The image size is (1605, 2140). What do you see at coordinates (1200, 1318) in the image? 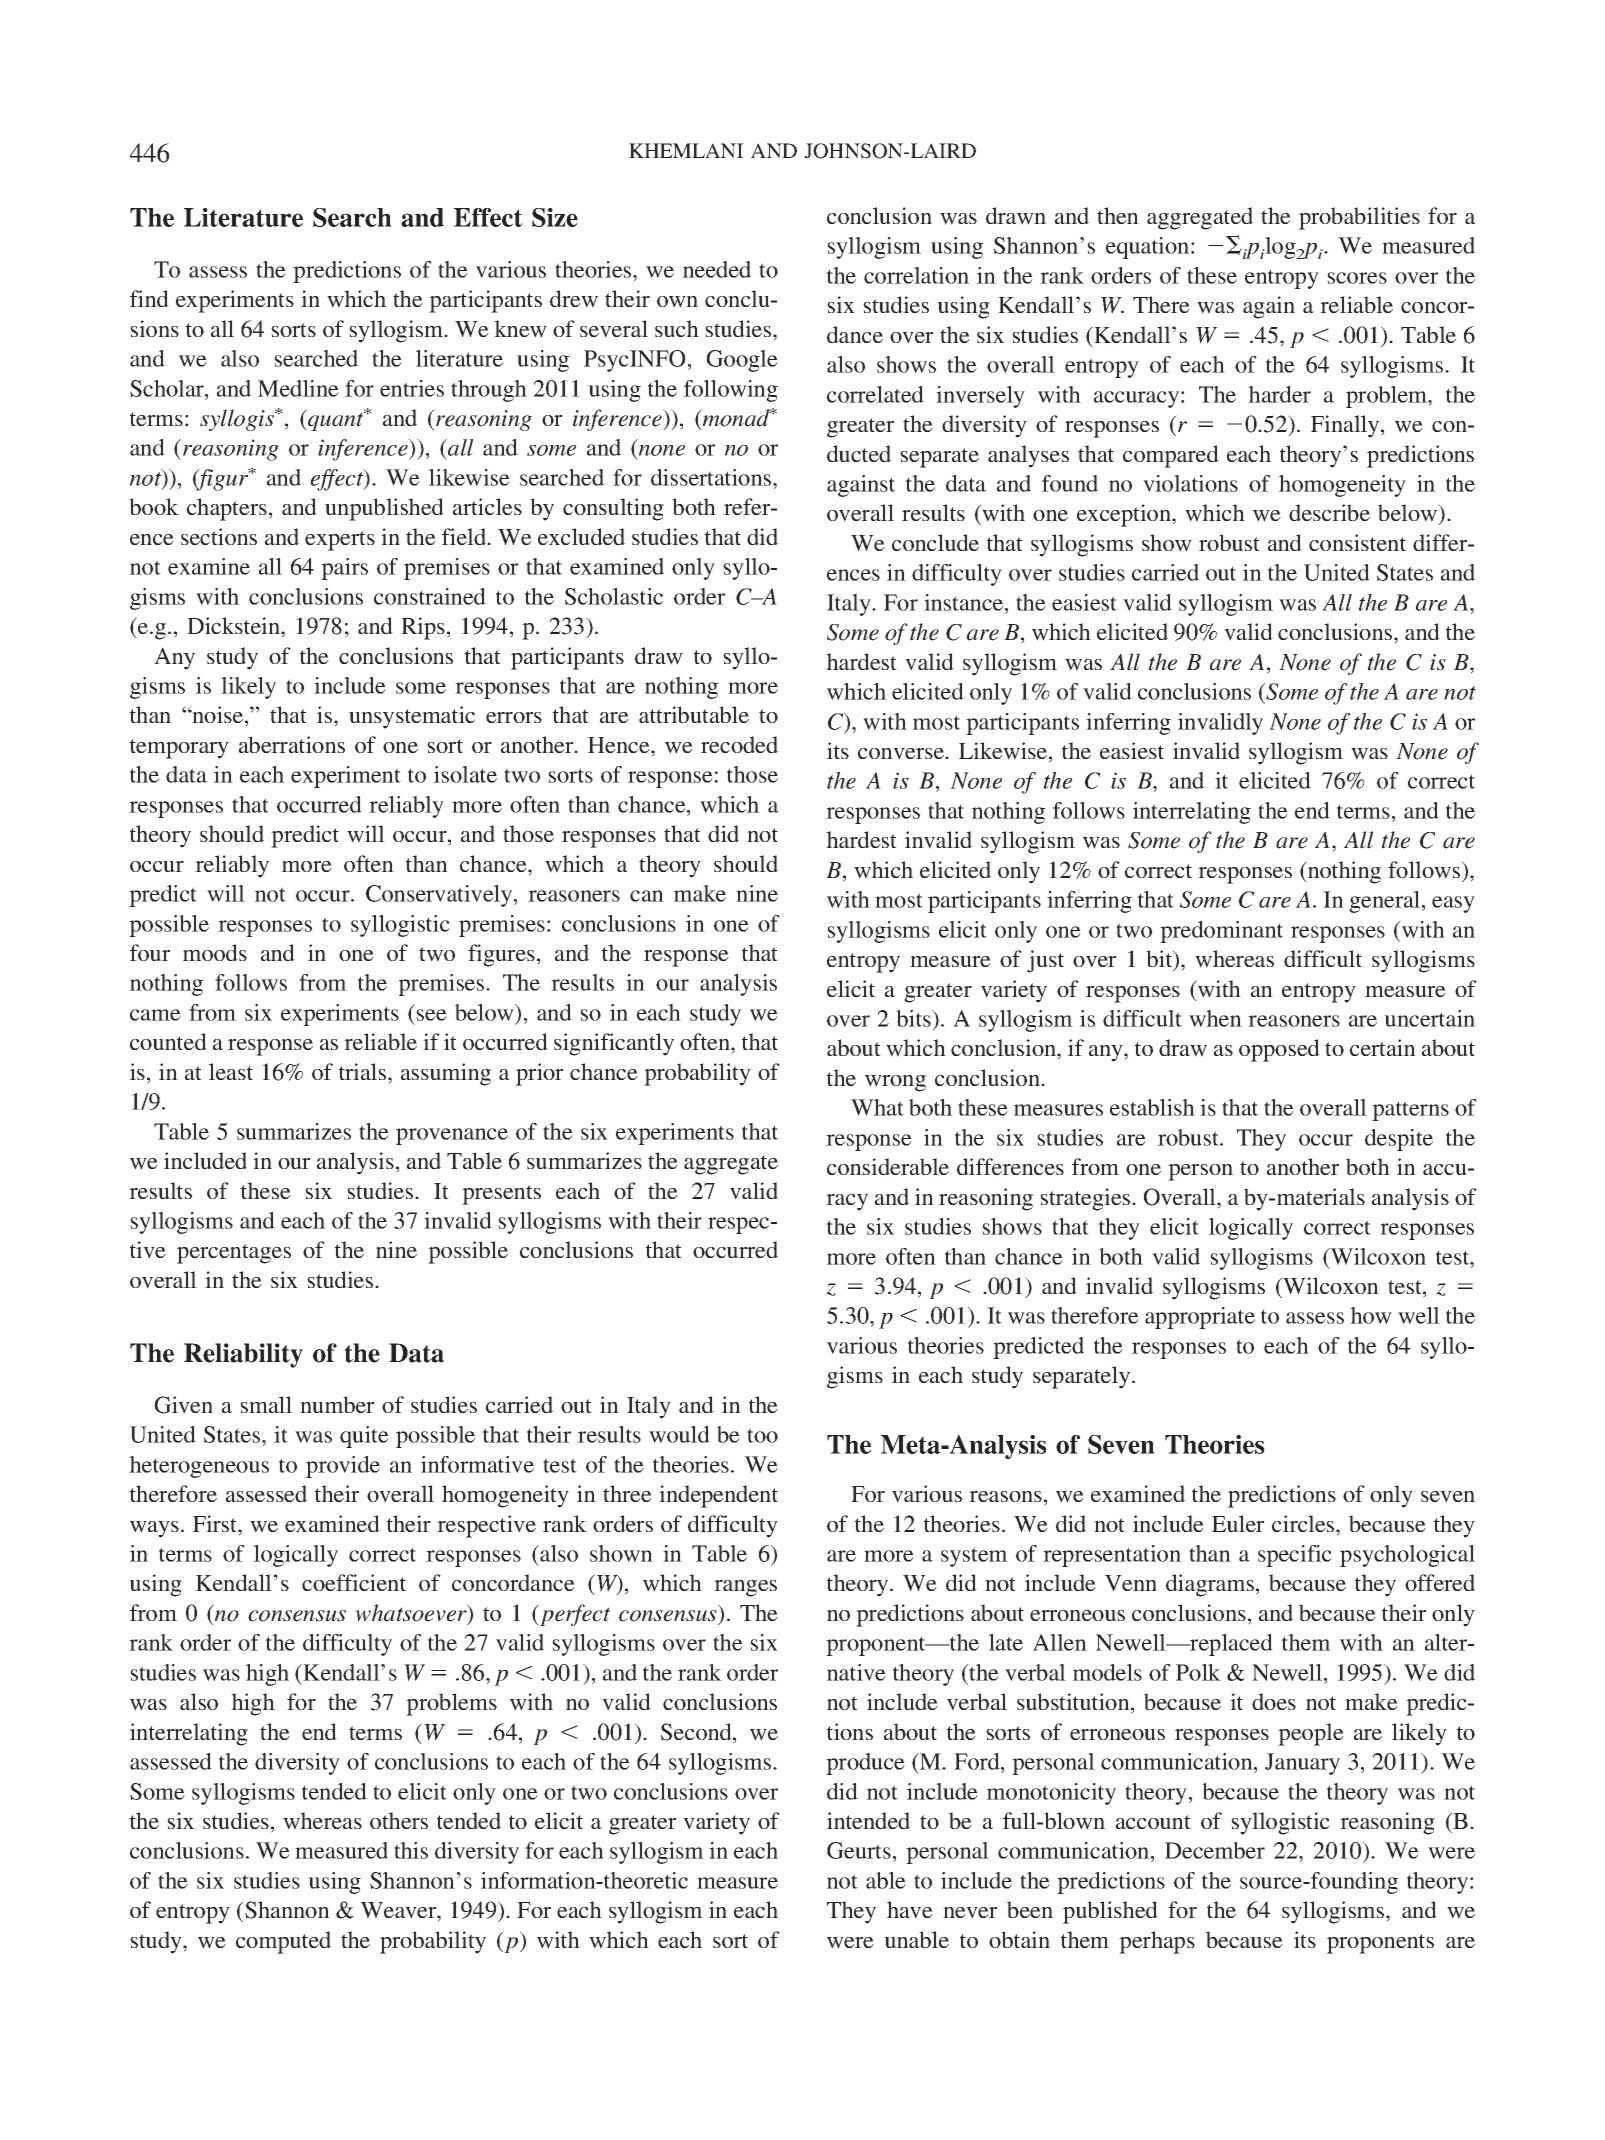
I see `appropriate` at bounding box center [1200, 1318].
